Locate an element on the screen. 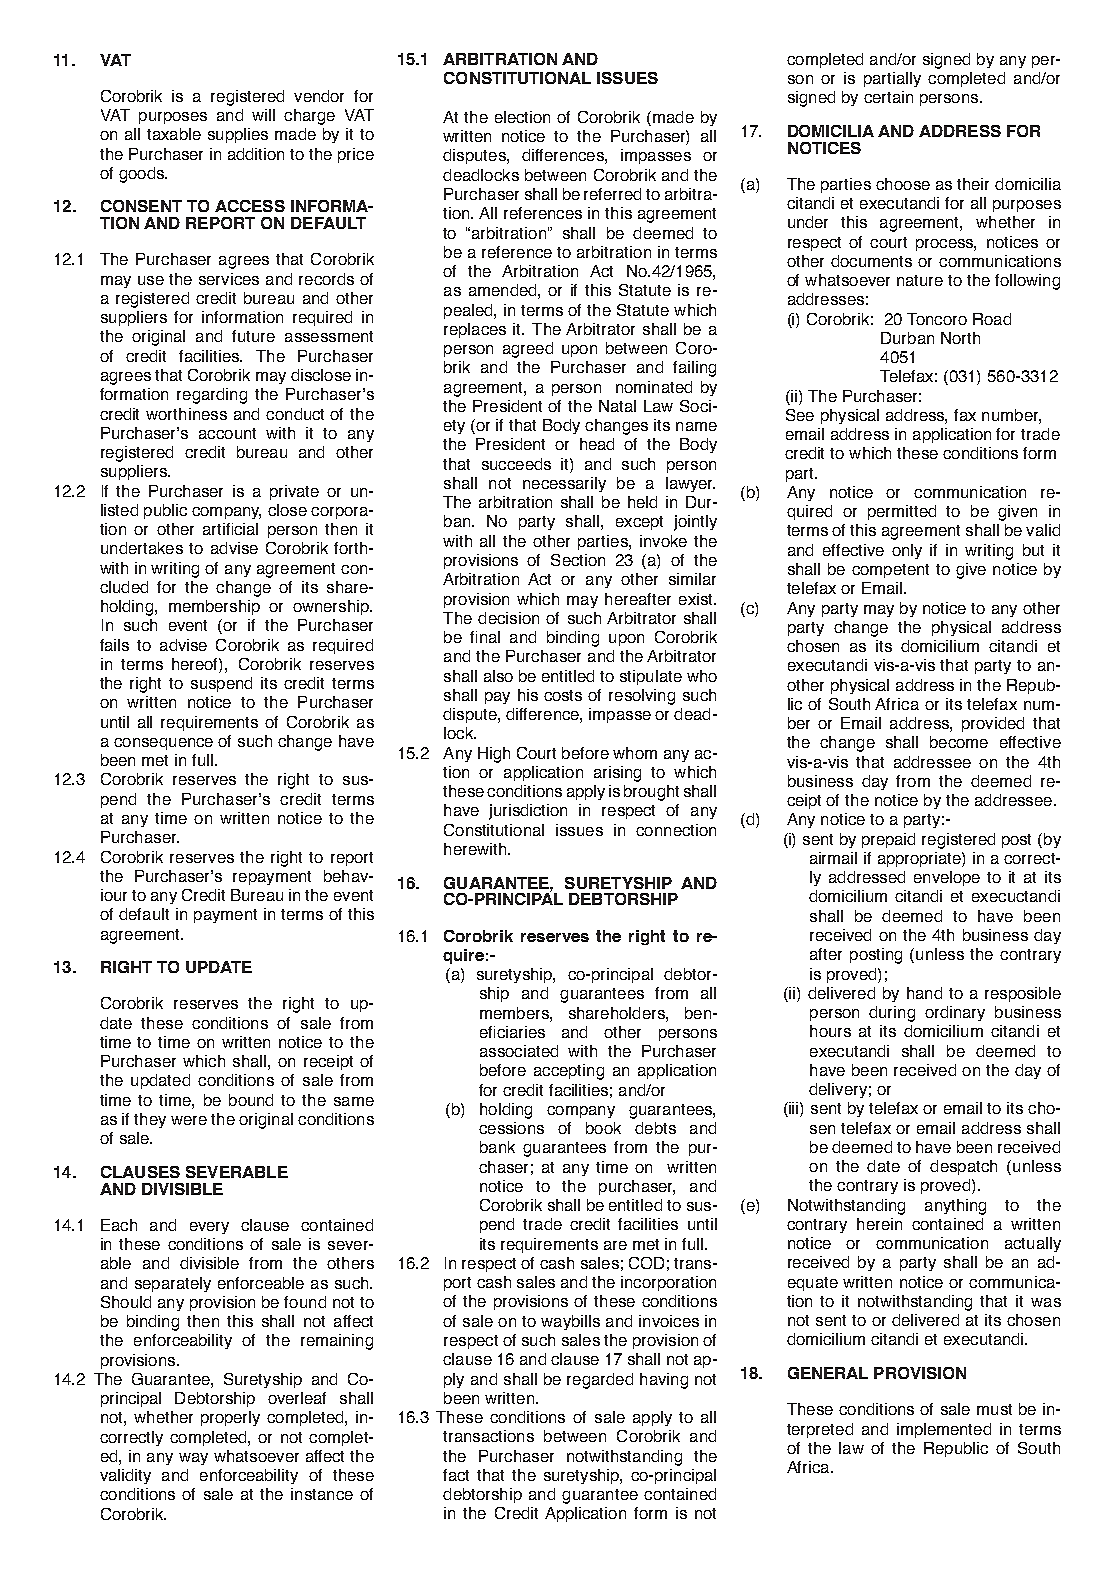 The height and width of the screenshot is (1575, 1114). necessarily is located at coordinates (564, 484).
